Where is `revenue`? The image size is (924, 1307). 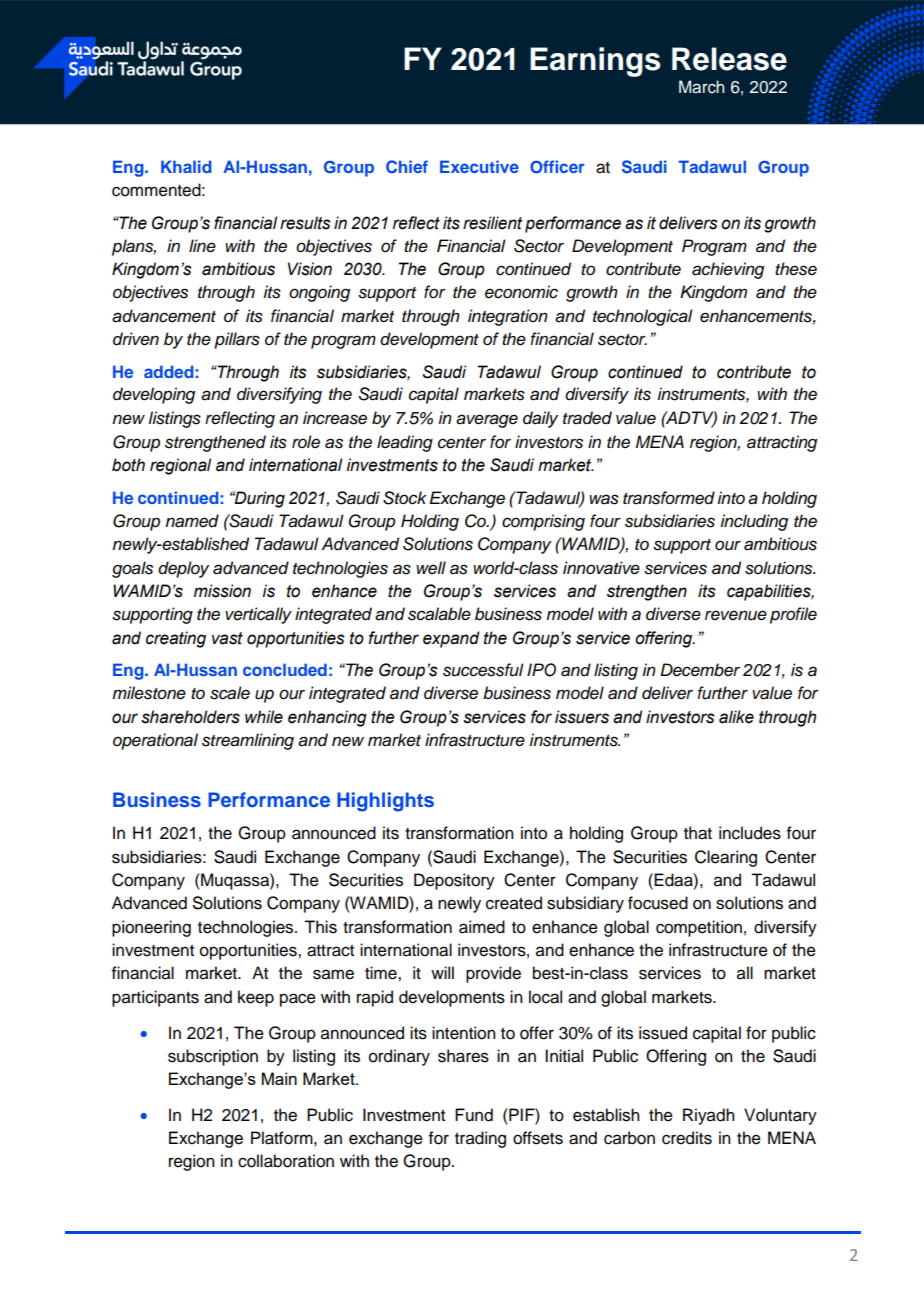 revenue is located at coordinates (736, 615).
